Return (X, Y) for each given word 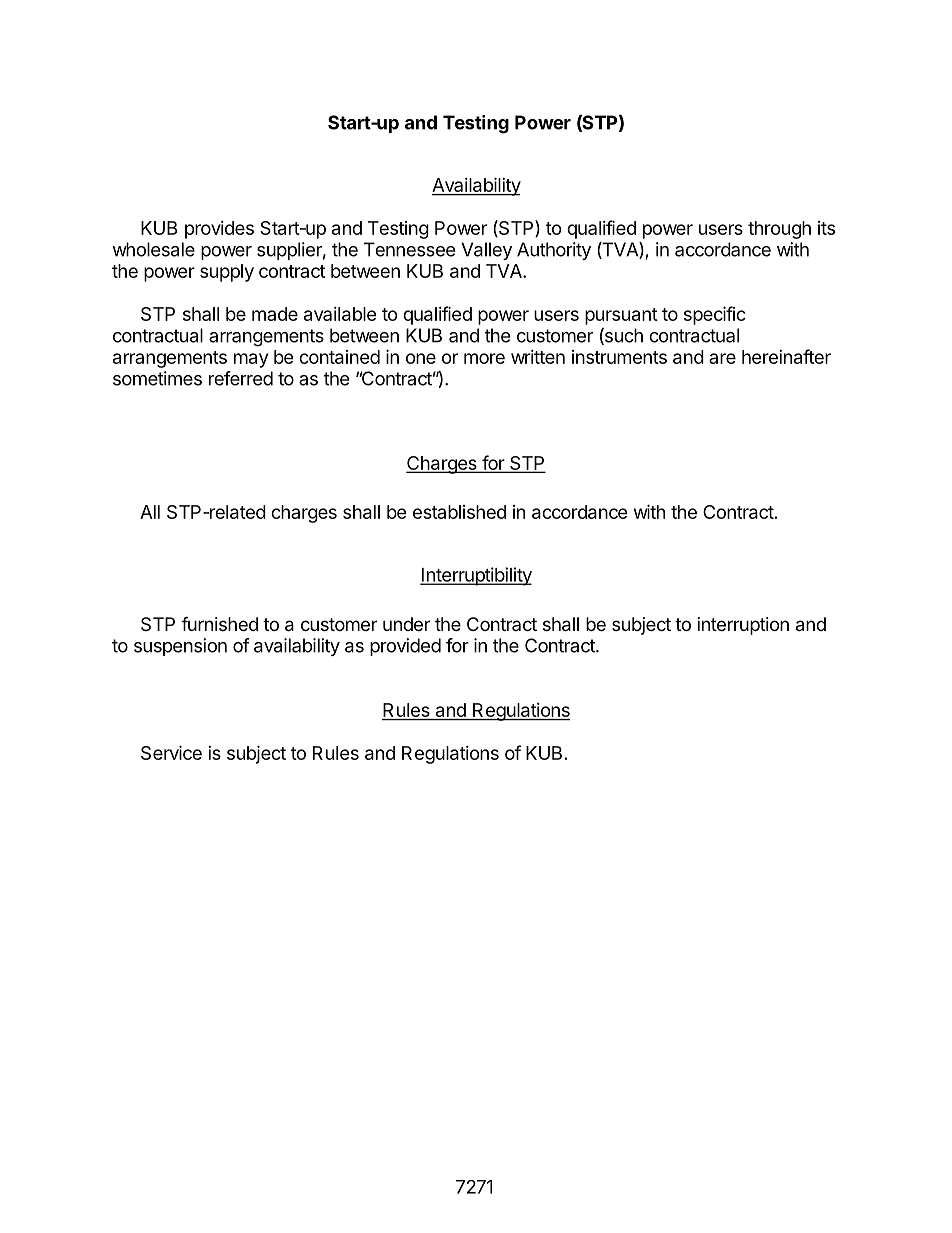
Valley (486, 251)
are (722, 358)
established (459, 512)
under (406, 624)
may (251, 360)
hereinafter (786, 356)
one (421, 358)
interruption (743, 626)
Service (171, 752)
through (779, 230)
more (484, 358)
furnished (219, 623)
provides (219, 230)
